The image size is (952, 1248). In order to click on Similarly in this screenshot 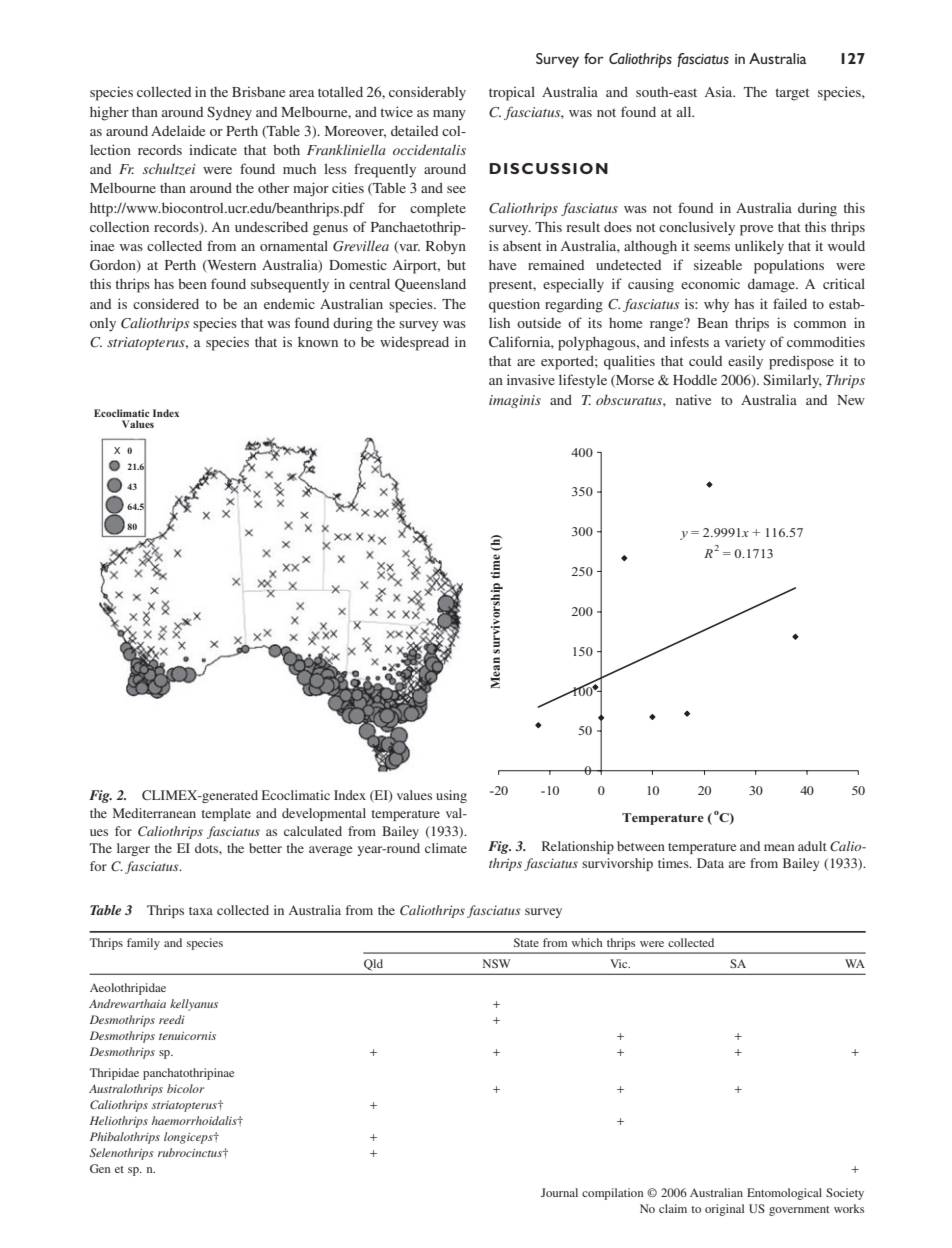, I will do `click(792, 381)`.
